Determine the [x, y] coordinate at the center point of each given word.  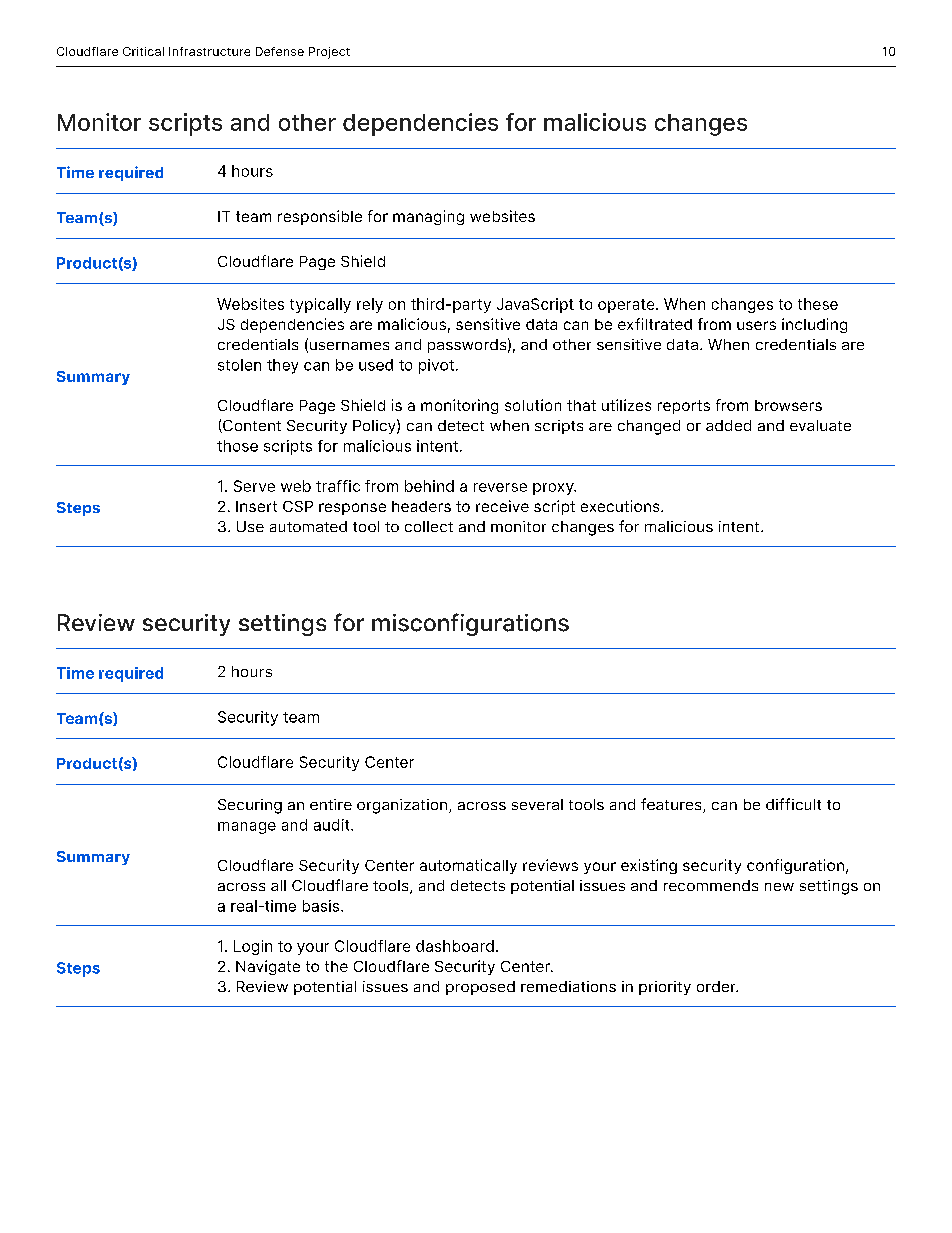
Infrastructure [209, 51]
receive [502, 506]
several [537, 804]
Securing [250, 806]
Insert [256, 506]
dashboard [455, 946]
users [756, 325]
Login [253, 947]
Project [329, 53]
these [818, 304]
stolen [239, 365]
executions [621, 506]
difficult [793, 804]
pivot [436, 366]
